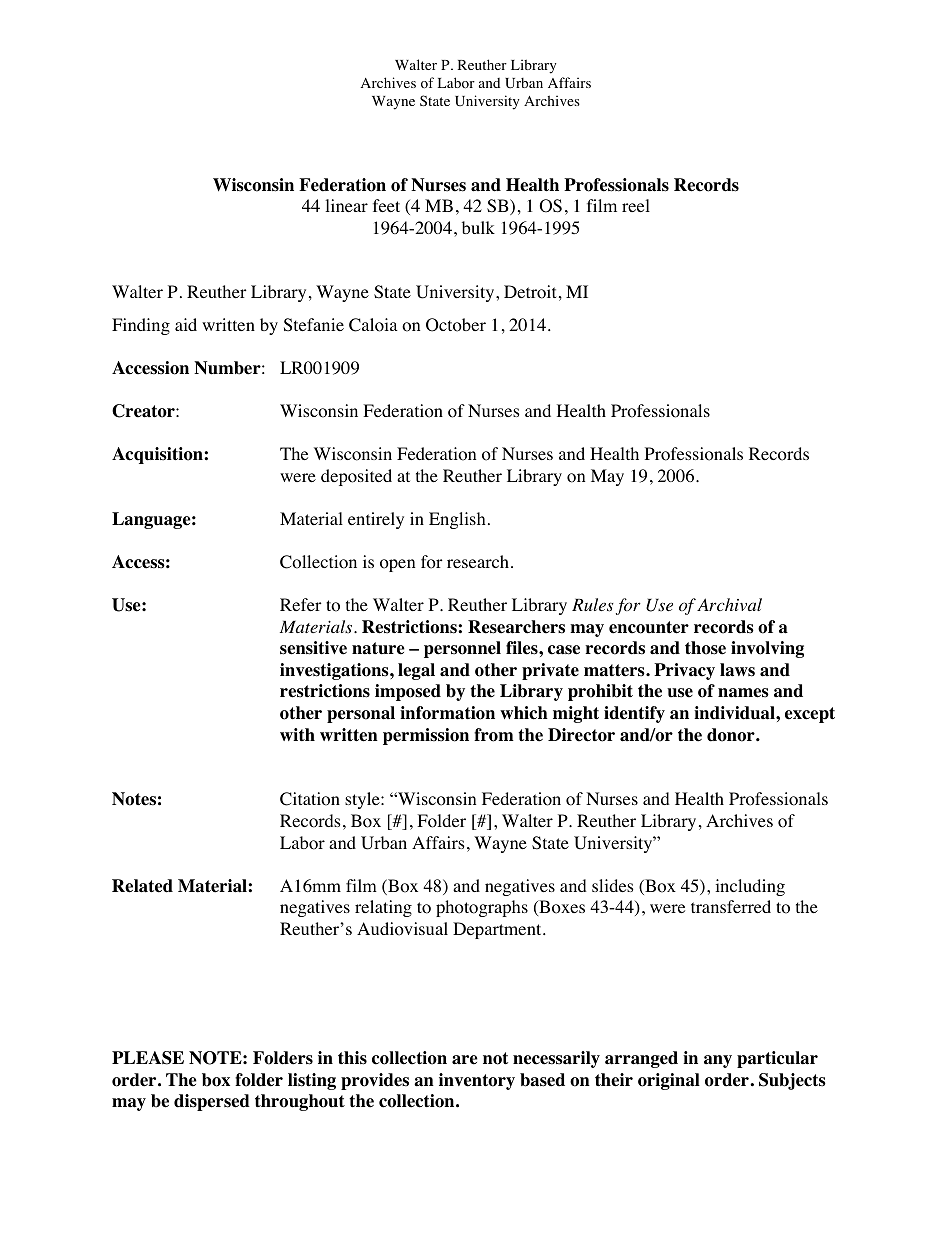 The image size is (952, 1233). What do you see at coordinates (478, 227) in the page?
I see `bulk` at bounding box center [478, 227].
